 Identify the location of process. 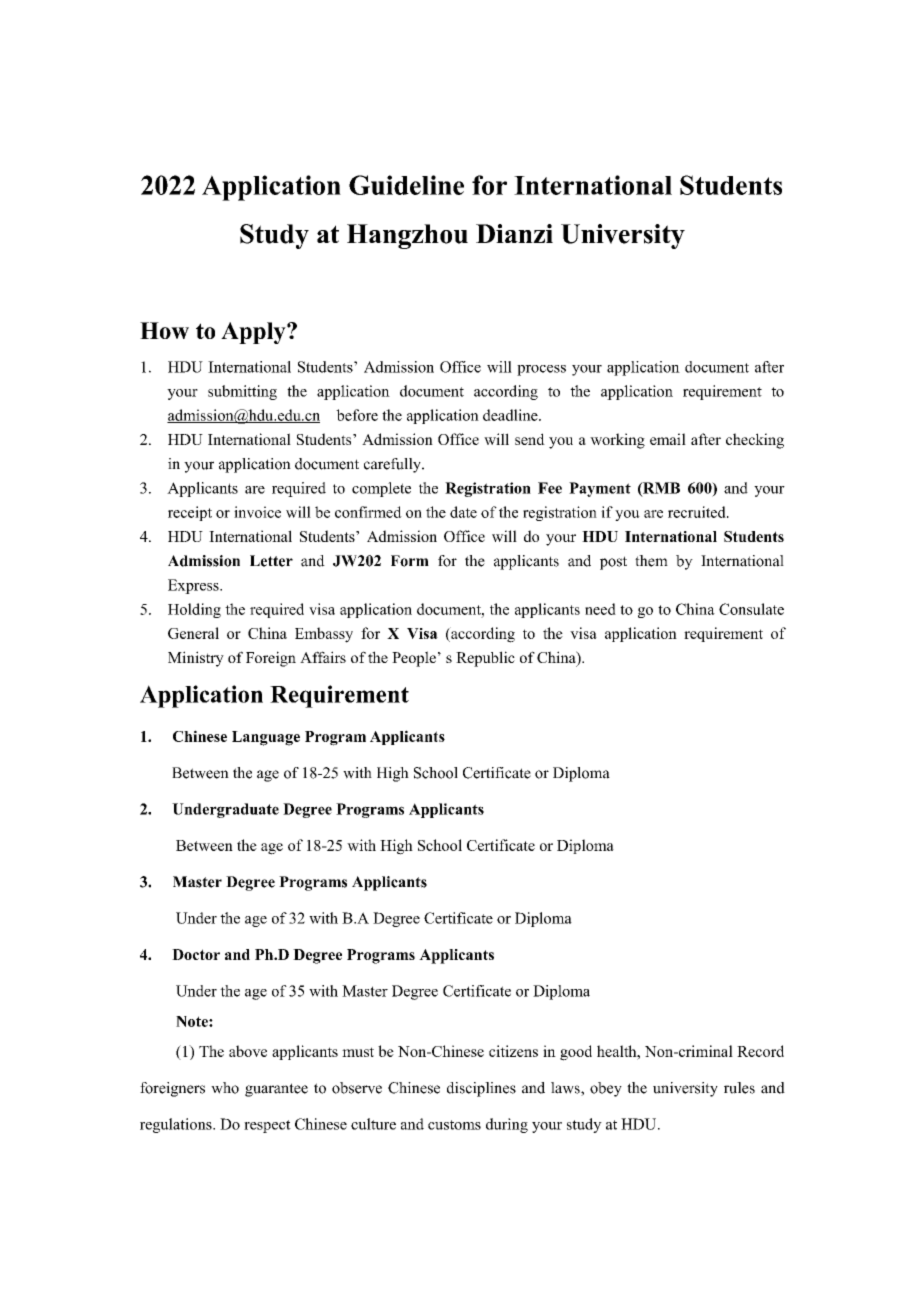
(541, 370).
